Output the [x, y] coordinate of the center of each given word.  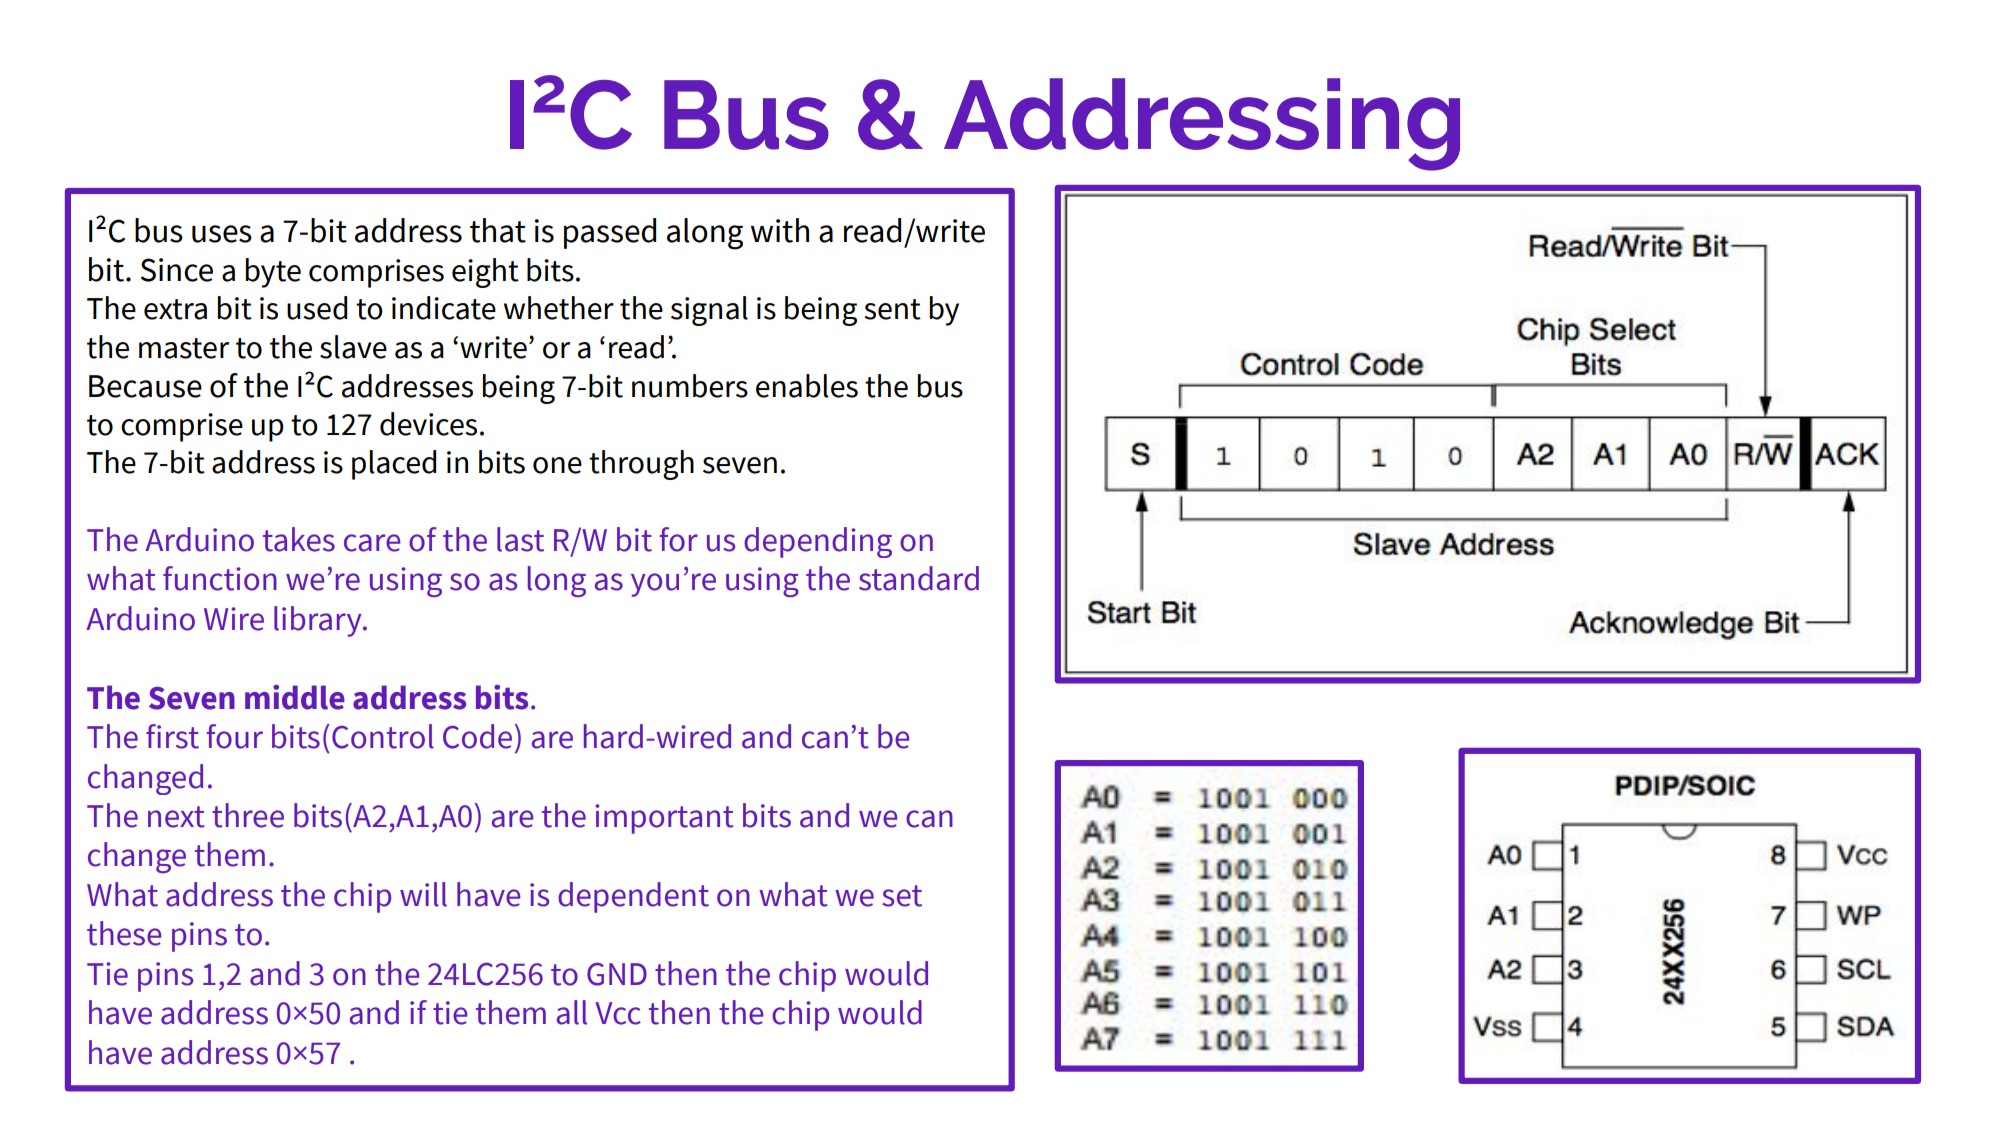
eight [485, 273]
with [780, 230]
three [248, 815]
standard [919, 578]
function [220, 578]
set [902, 896]
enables [807, 386]
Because [145, 386]
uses [222, 234]
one [557, 465]
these [124, 933]
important [664, 819]
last [520, 539]
